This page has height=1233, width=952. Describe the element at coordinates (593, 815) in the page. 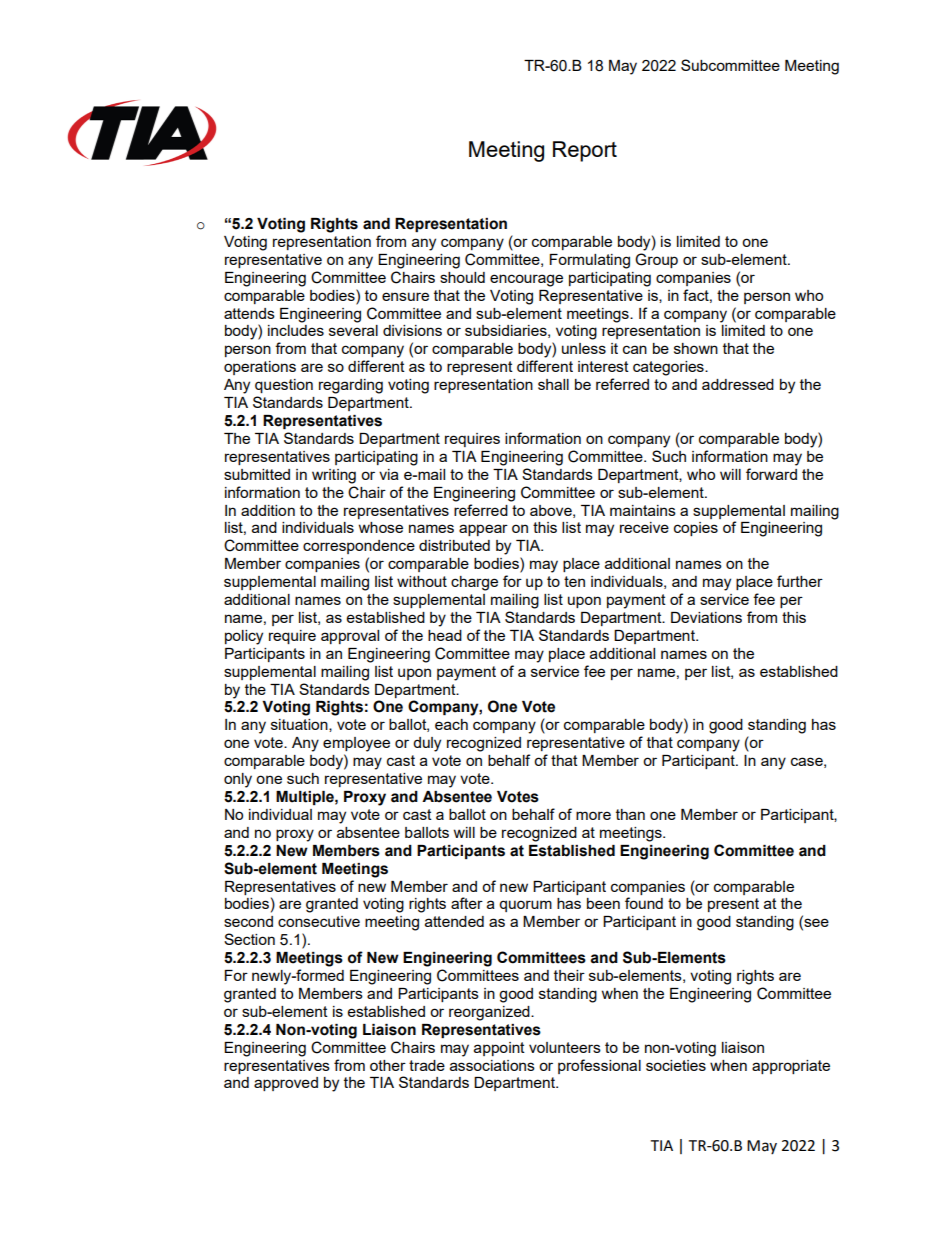

I see `more` at that location.
